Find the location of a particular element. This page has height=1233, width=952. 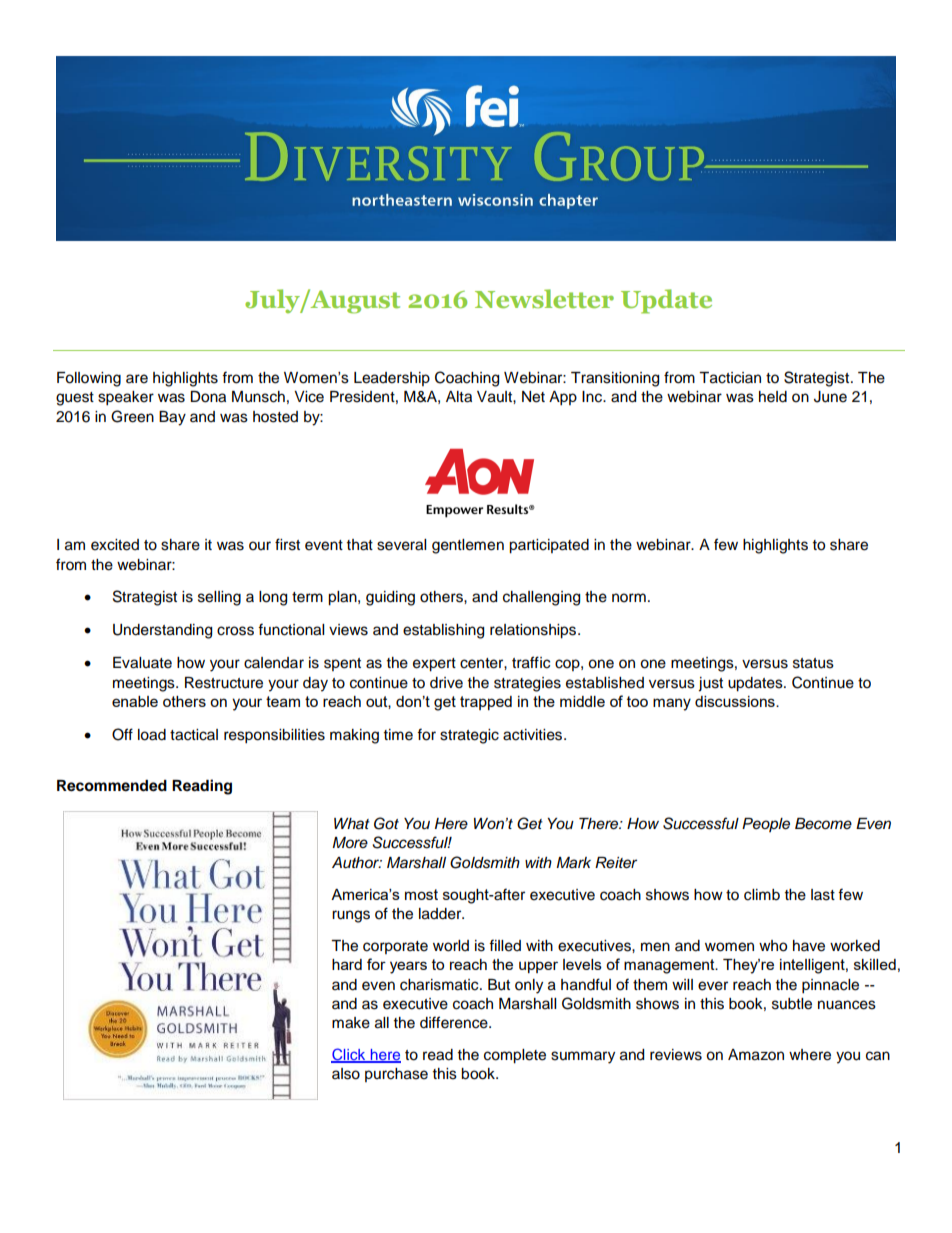

People is located at coordinates (766, 825).
